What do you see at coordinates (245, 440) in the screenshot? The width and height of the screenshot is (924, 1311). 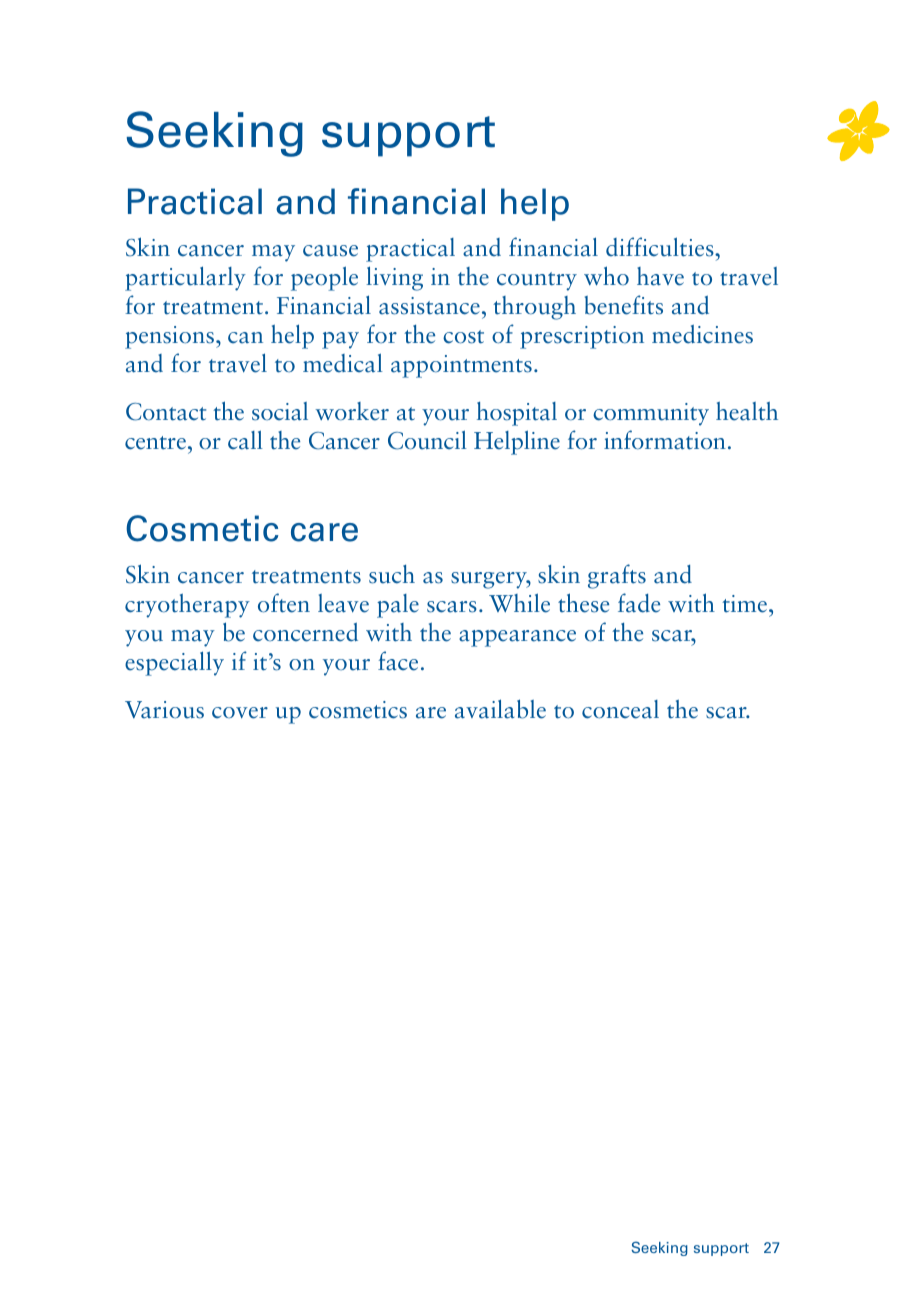 I see `call` at bounding box center [245, 440].
